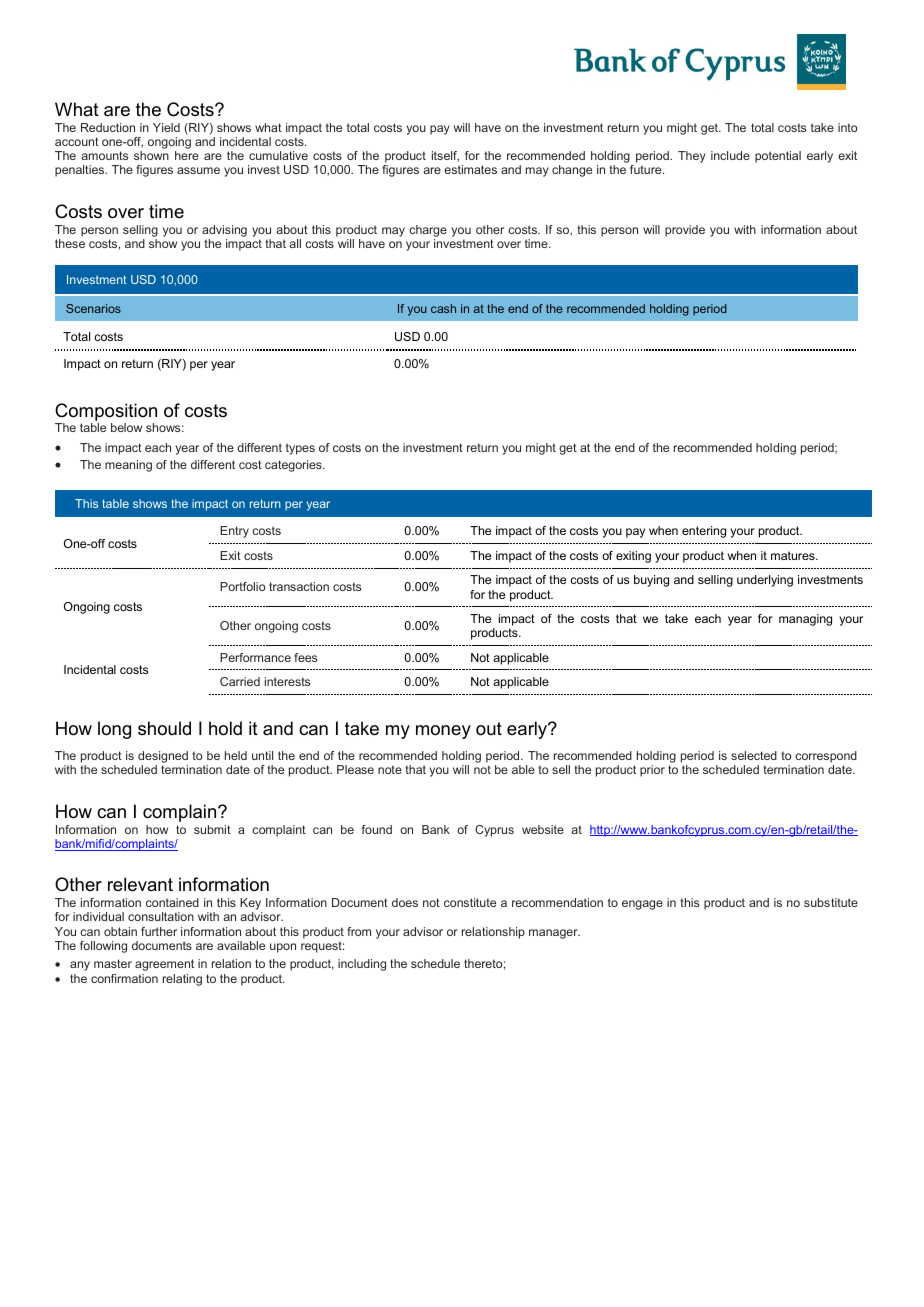 The height and width of the image is (1307, 924). Describe the element at coordinates (754, 755) in the image. I see `selected` at that location.
